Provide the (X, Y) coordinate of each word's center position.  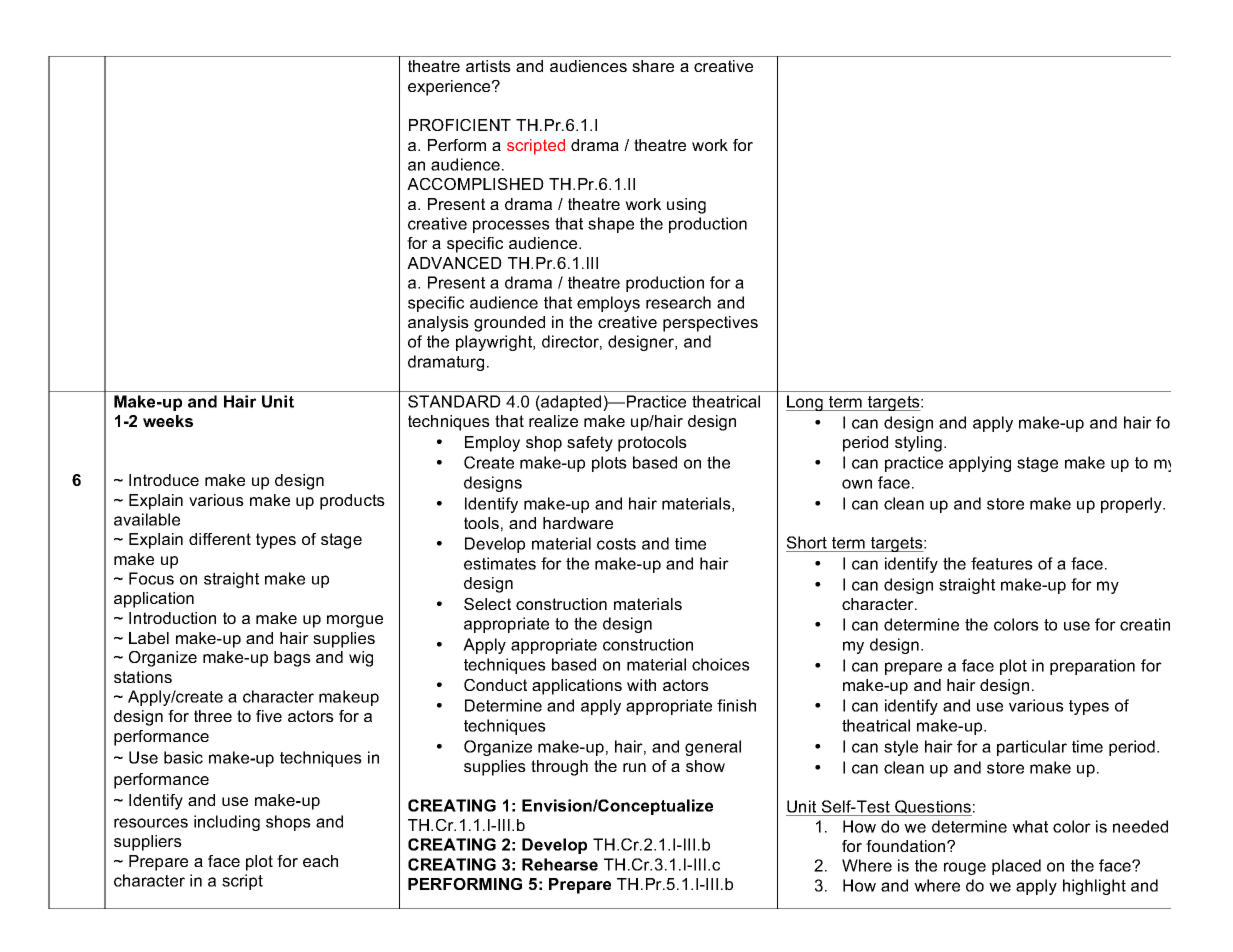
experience (450, 88)
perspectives (710, 324)
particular (1032, 748)
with (641, 685)
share (653, 66)
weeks (168, 421)
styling (918, 444)
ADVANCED (454, 263)
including (227, 823)
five (269, 716)
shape (611, 225)
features (1002, 563)
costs (616, 544)
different (220, 539)
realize (553, 421)
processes (511, 226)
